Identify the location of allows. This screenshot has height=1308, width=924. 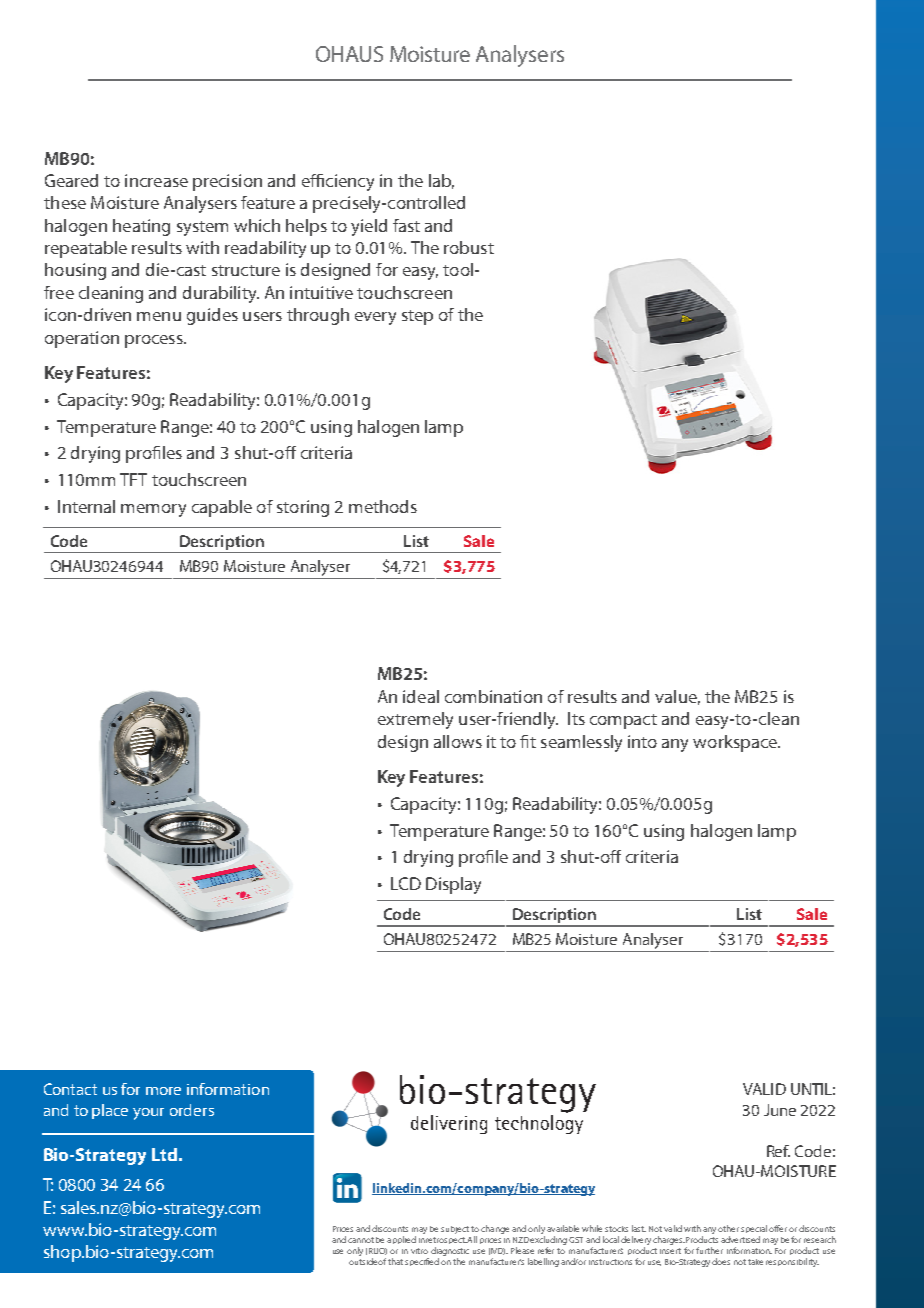
(458, 741).
